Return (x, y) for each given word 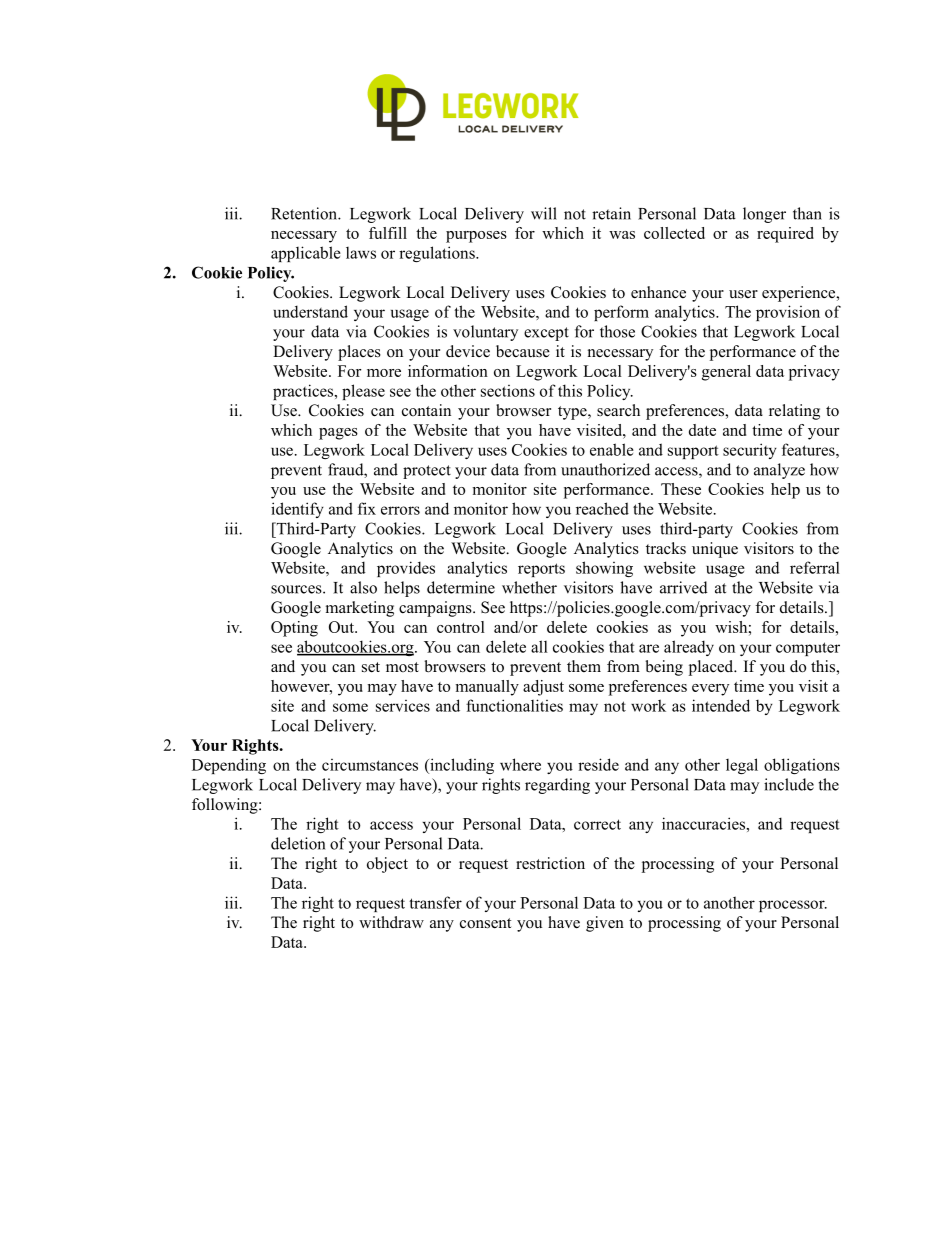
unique (715, 550)
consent (485, 923)
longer (764, 215)
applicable (306, 254)
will (544, 213)
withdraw (391, 922)
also (363, 587)
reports (541, 570)
